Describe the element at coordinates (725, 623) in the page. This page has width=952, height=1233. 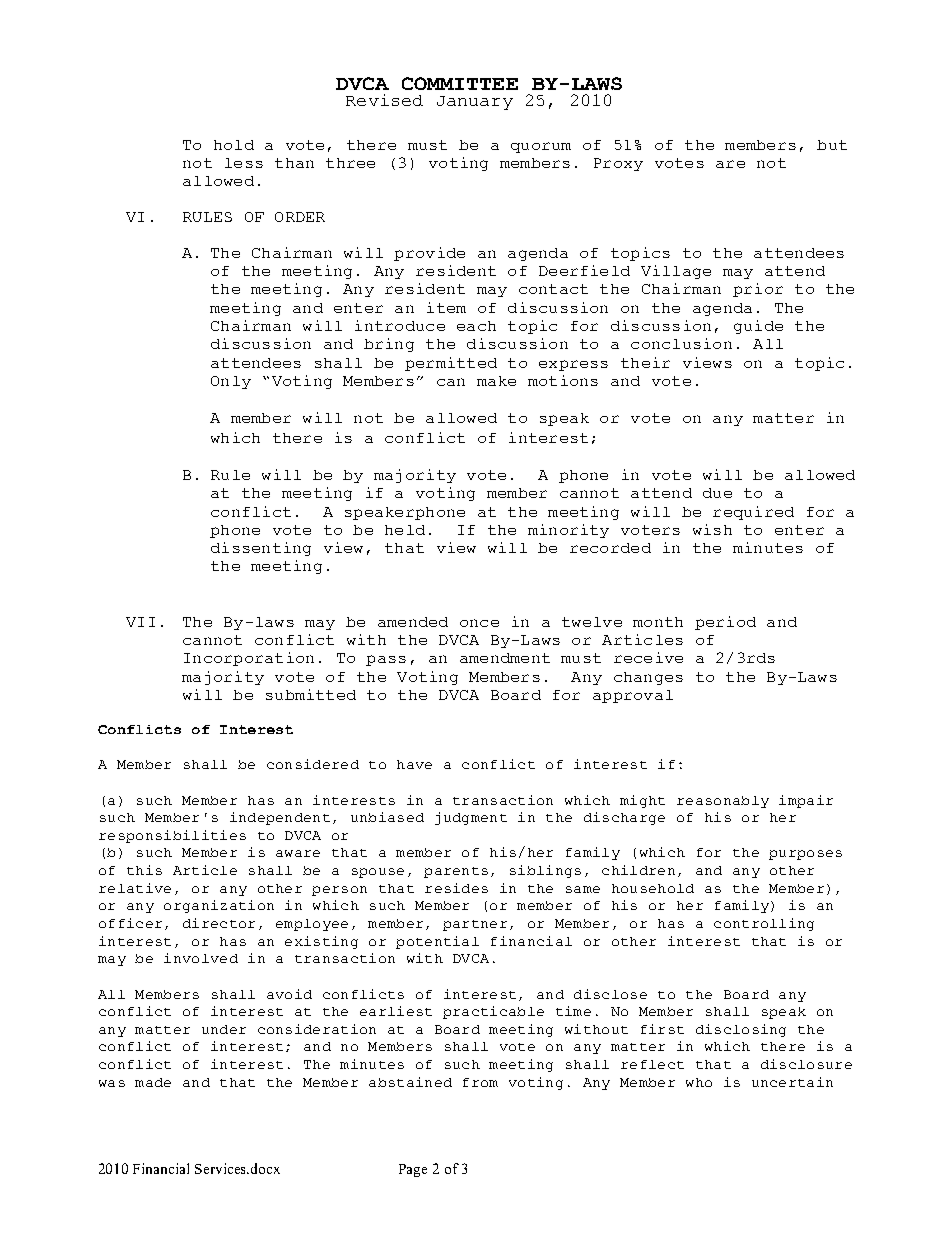
I see `period` at that location.
